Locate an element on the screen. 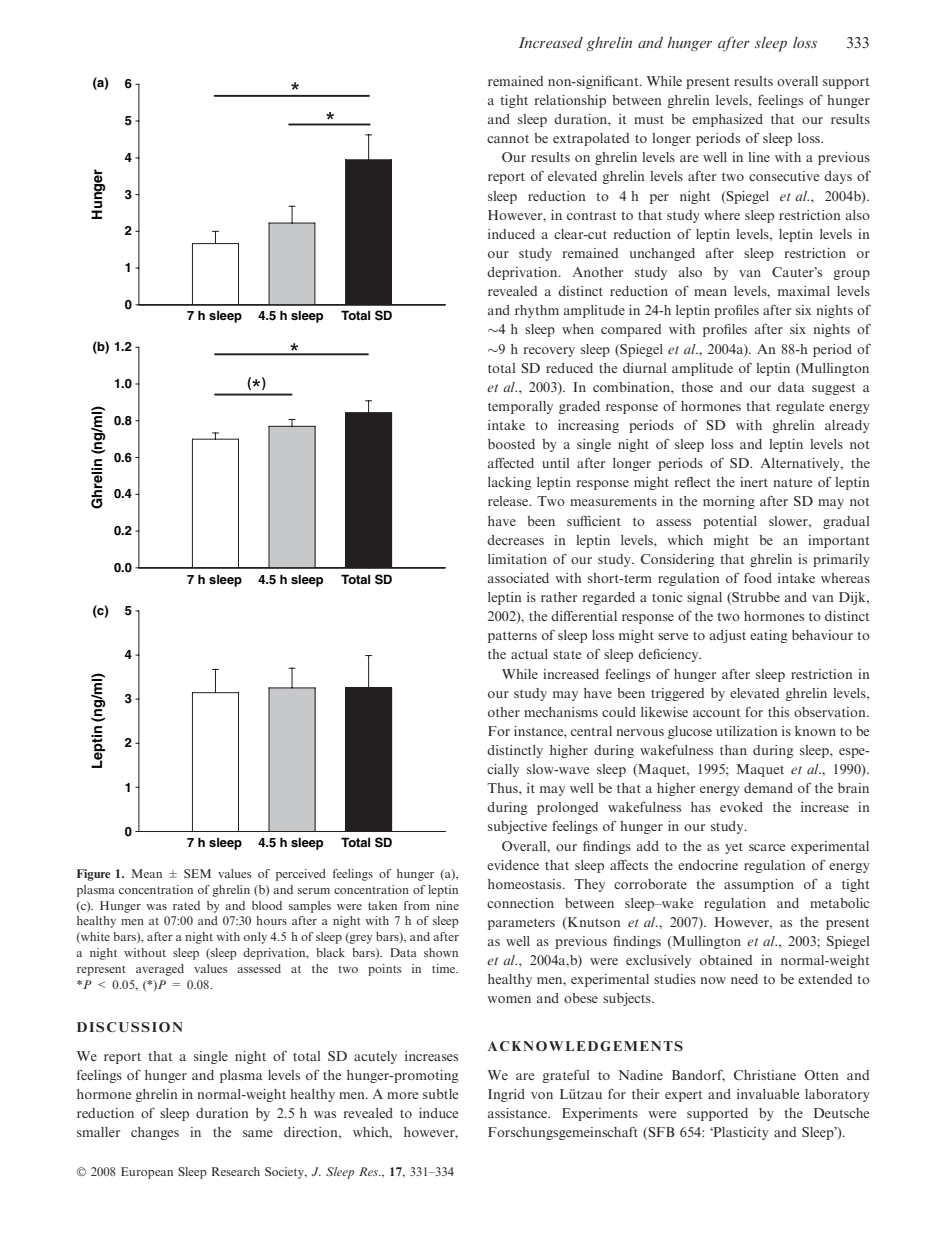 This screenshot has height=1251, width=952. patterns is located at coordinates (512, 637).
